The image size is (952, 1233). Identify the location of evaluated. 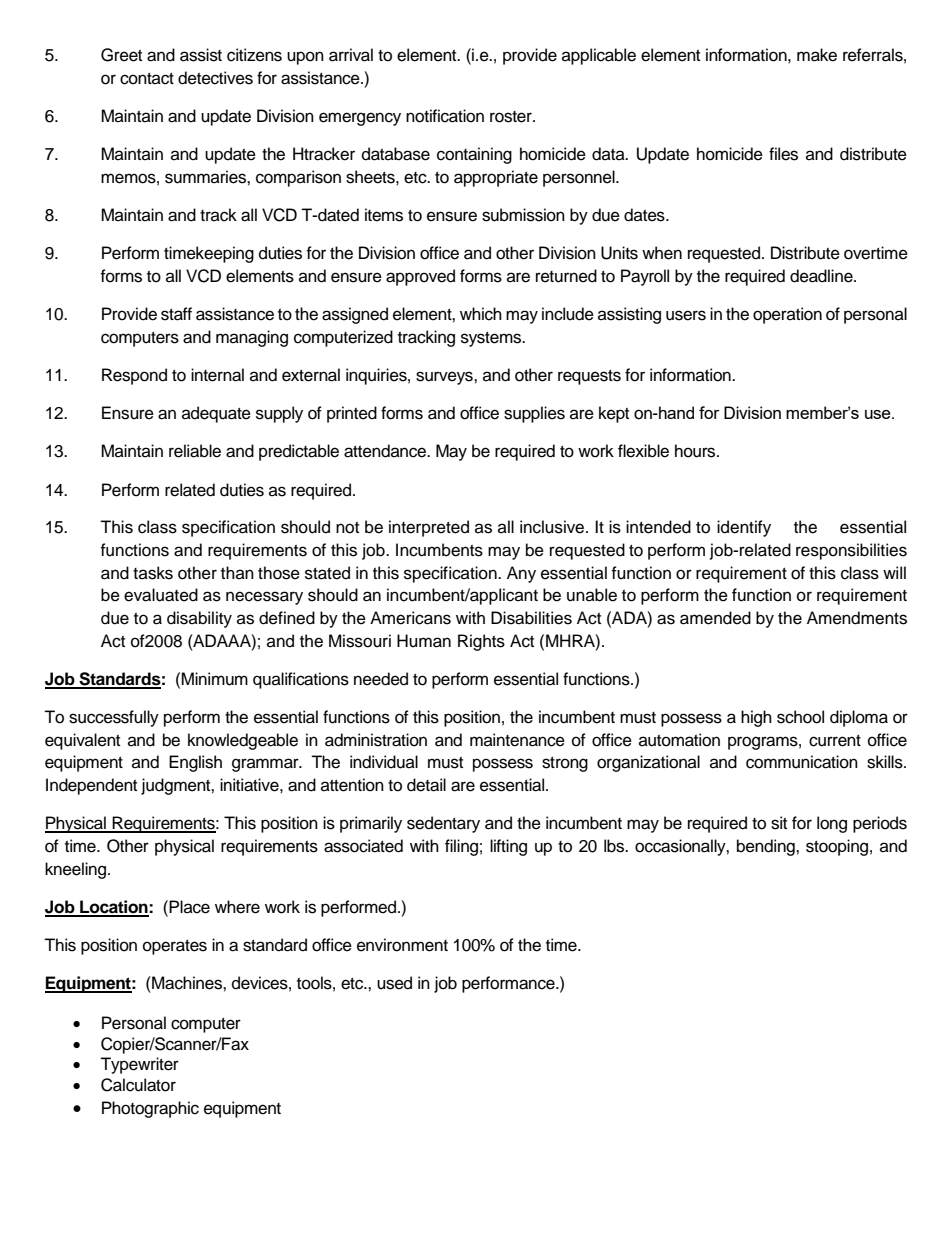
(161, 595).
